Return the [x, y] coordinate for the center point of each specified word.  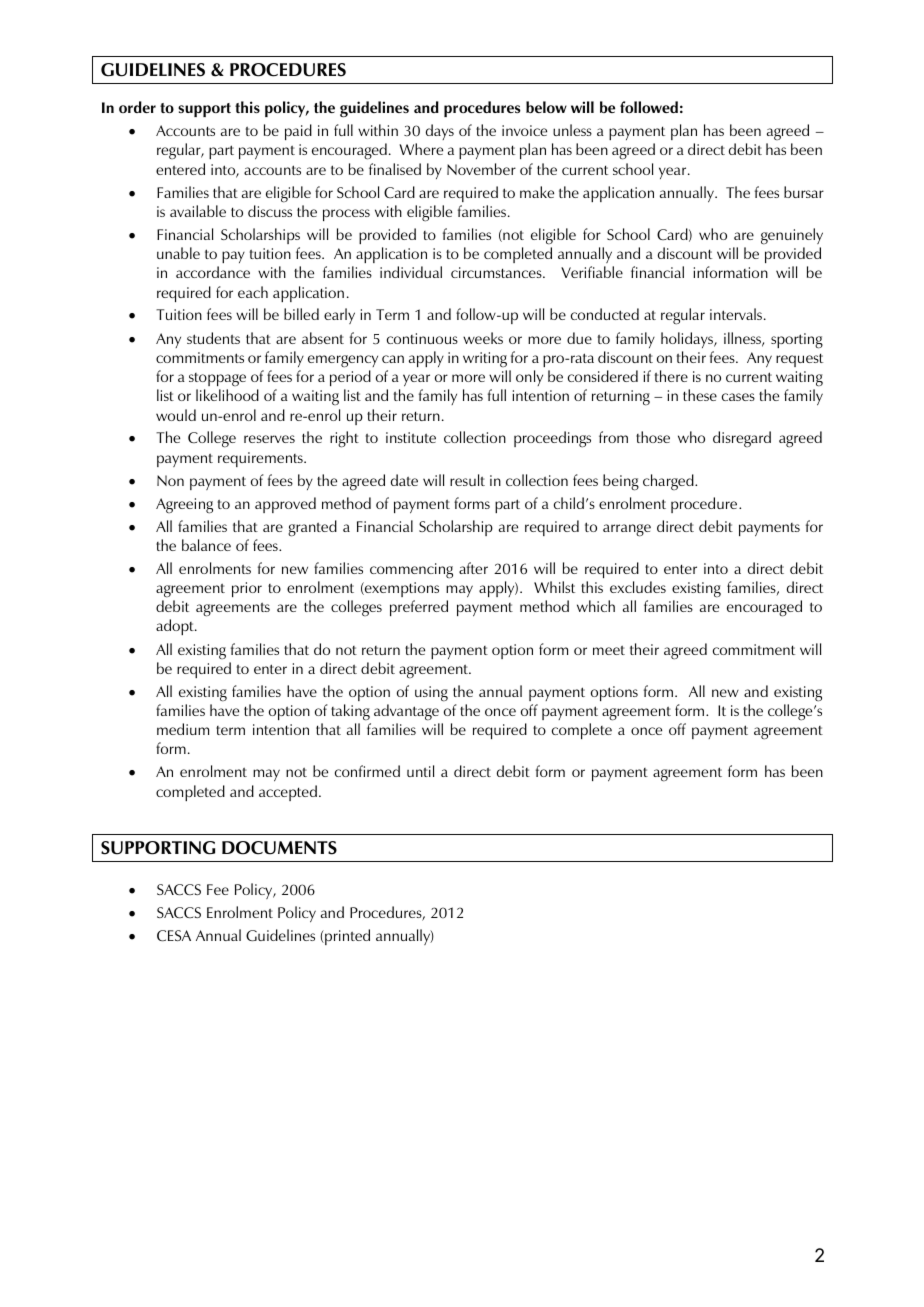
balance [206, 545]
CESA [174, 935]
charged [669, 482]
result [467, 480]
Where [421, 149]
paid [298, 132]
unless [572, 130]
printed [346, 937]
